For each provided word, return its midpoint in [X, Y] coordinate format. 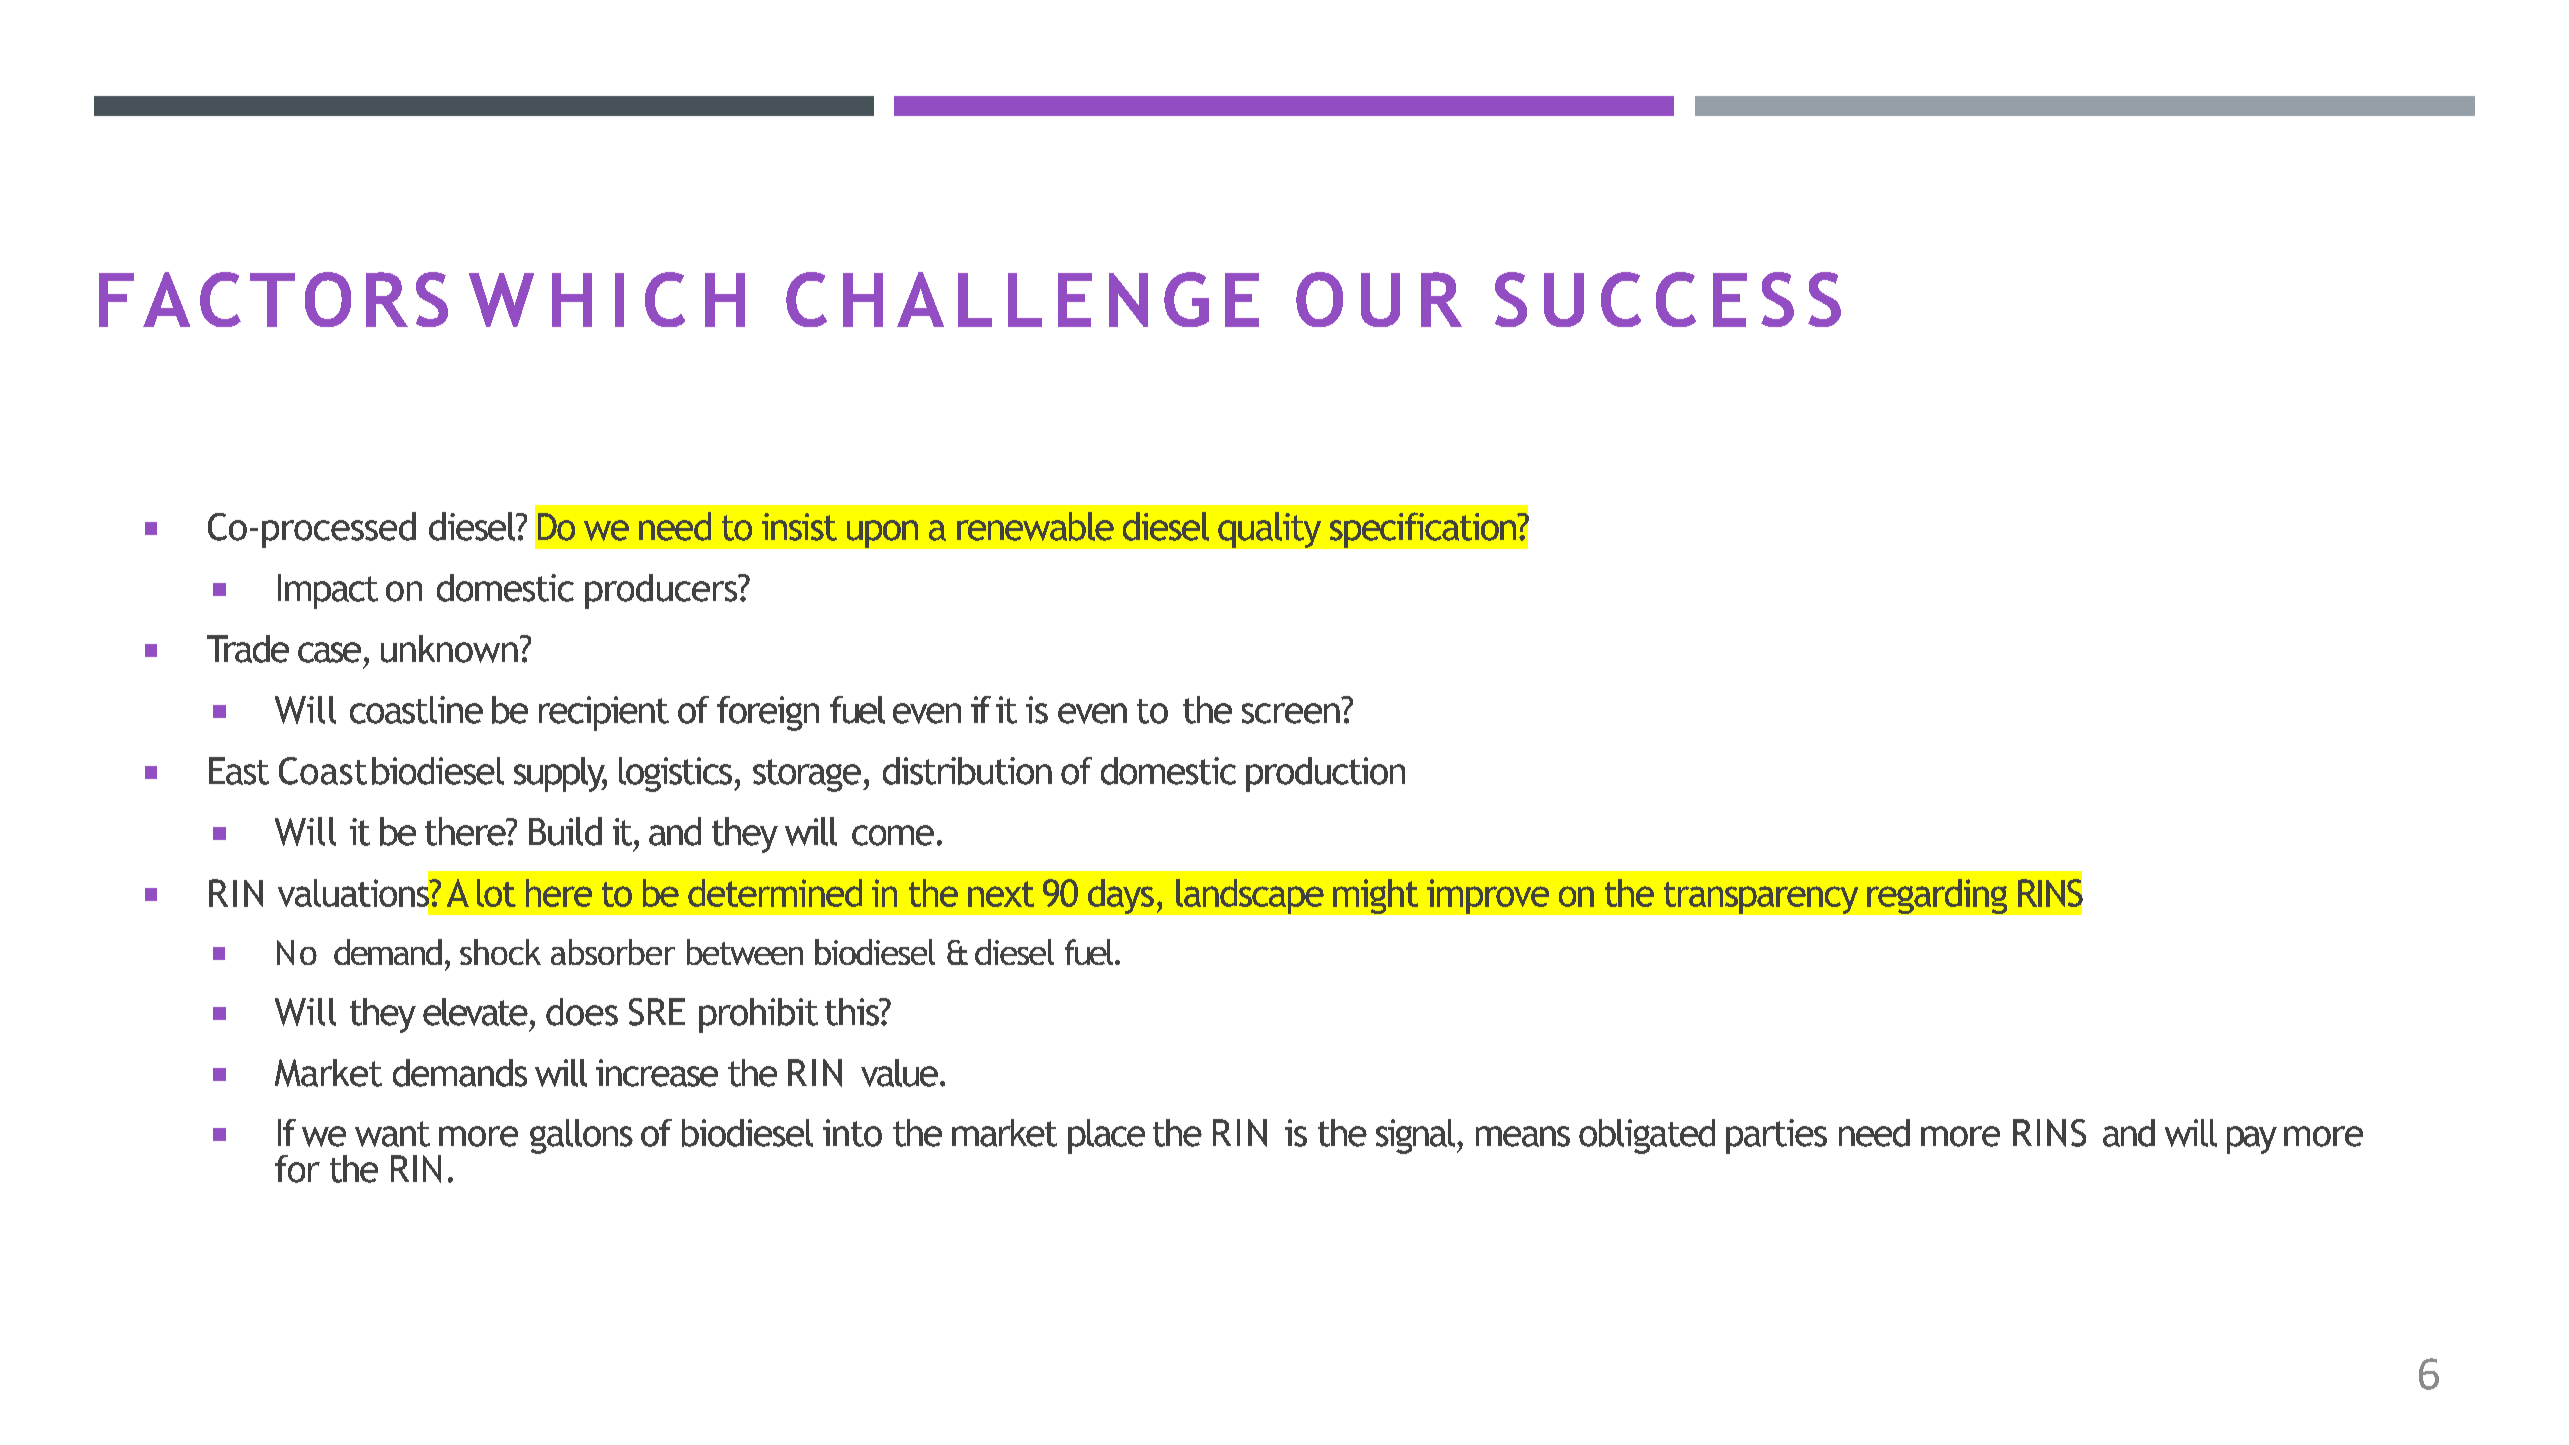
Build [565, 831]
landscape [1250, 896]
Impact [328, 591]
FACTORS [273, 299]
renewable [1035, 526]
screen [1291, 713]
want [392, 1134]
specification [1424, 530]
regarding [1937, 896]
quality [1269, 530]
